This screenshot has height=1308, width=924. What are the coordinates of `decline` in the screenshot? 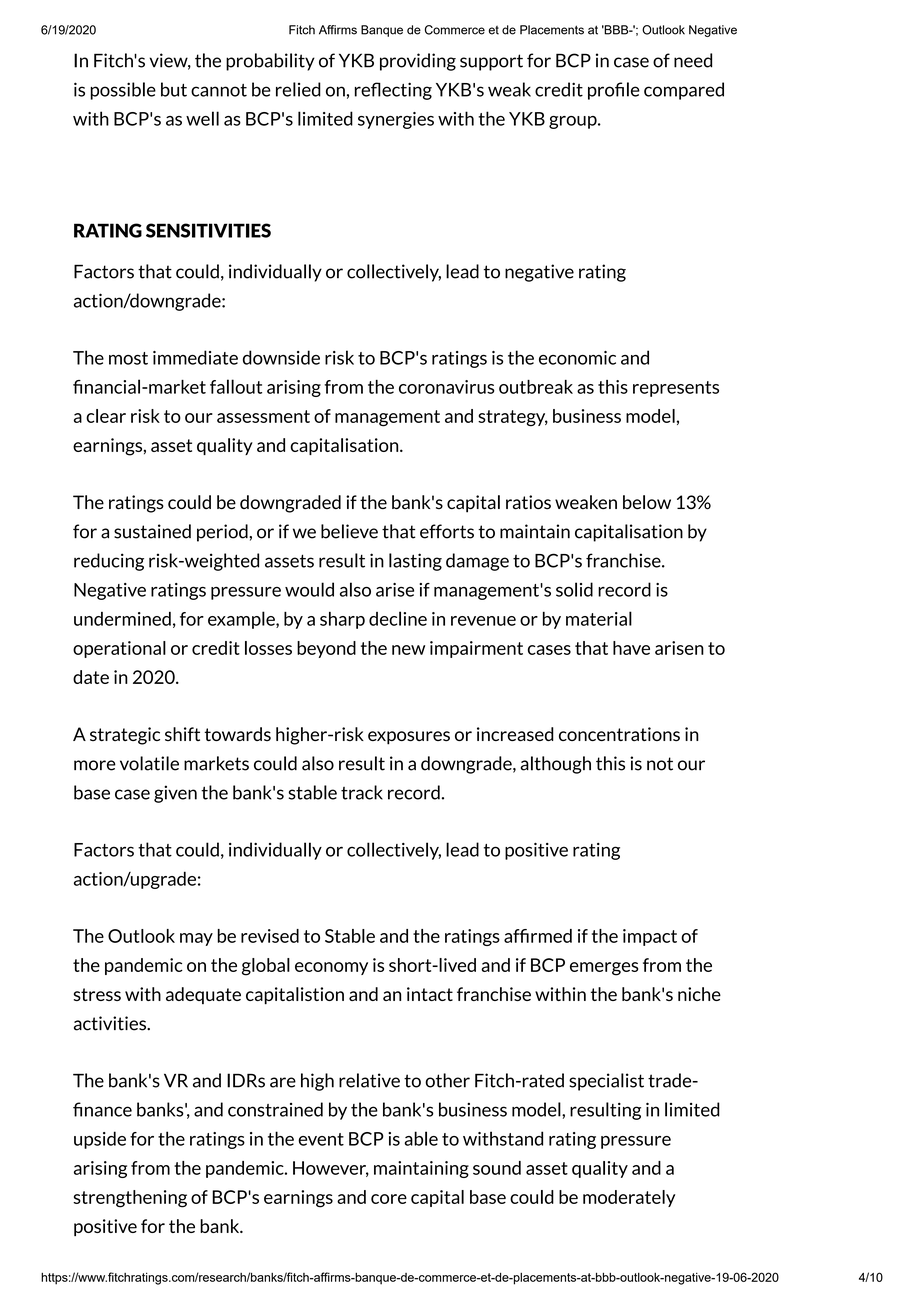 It's located at (398, 618).
